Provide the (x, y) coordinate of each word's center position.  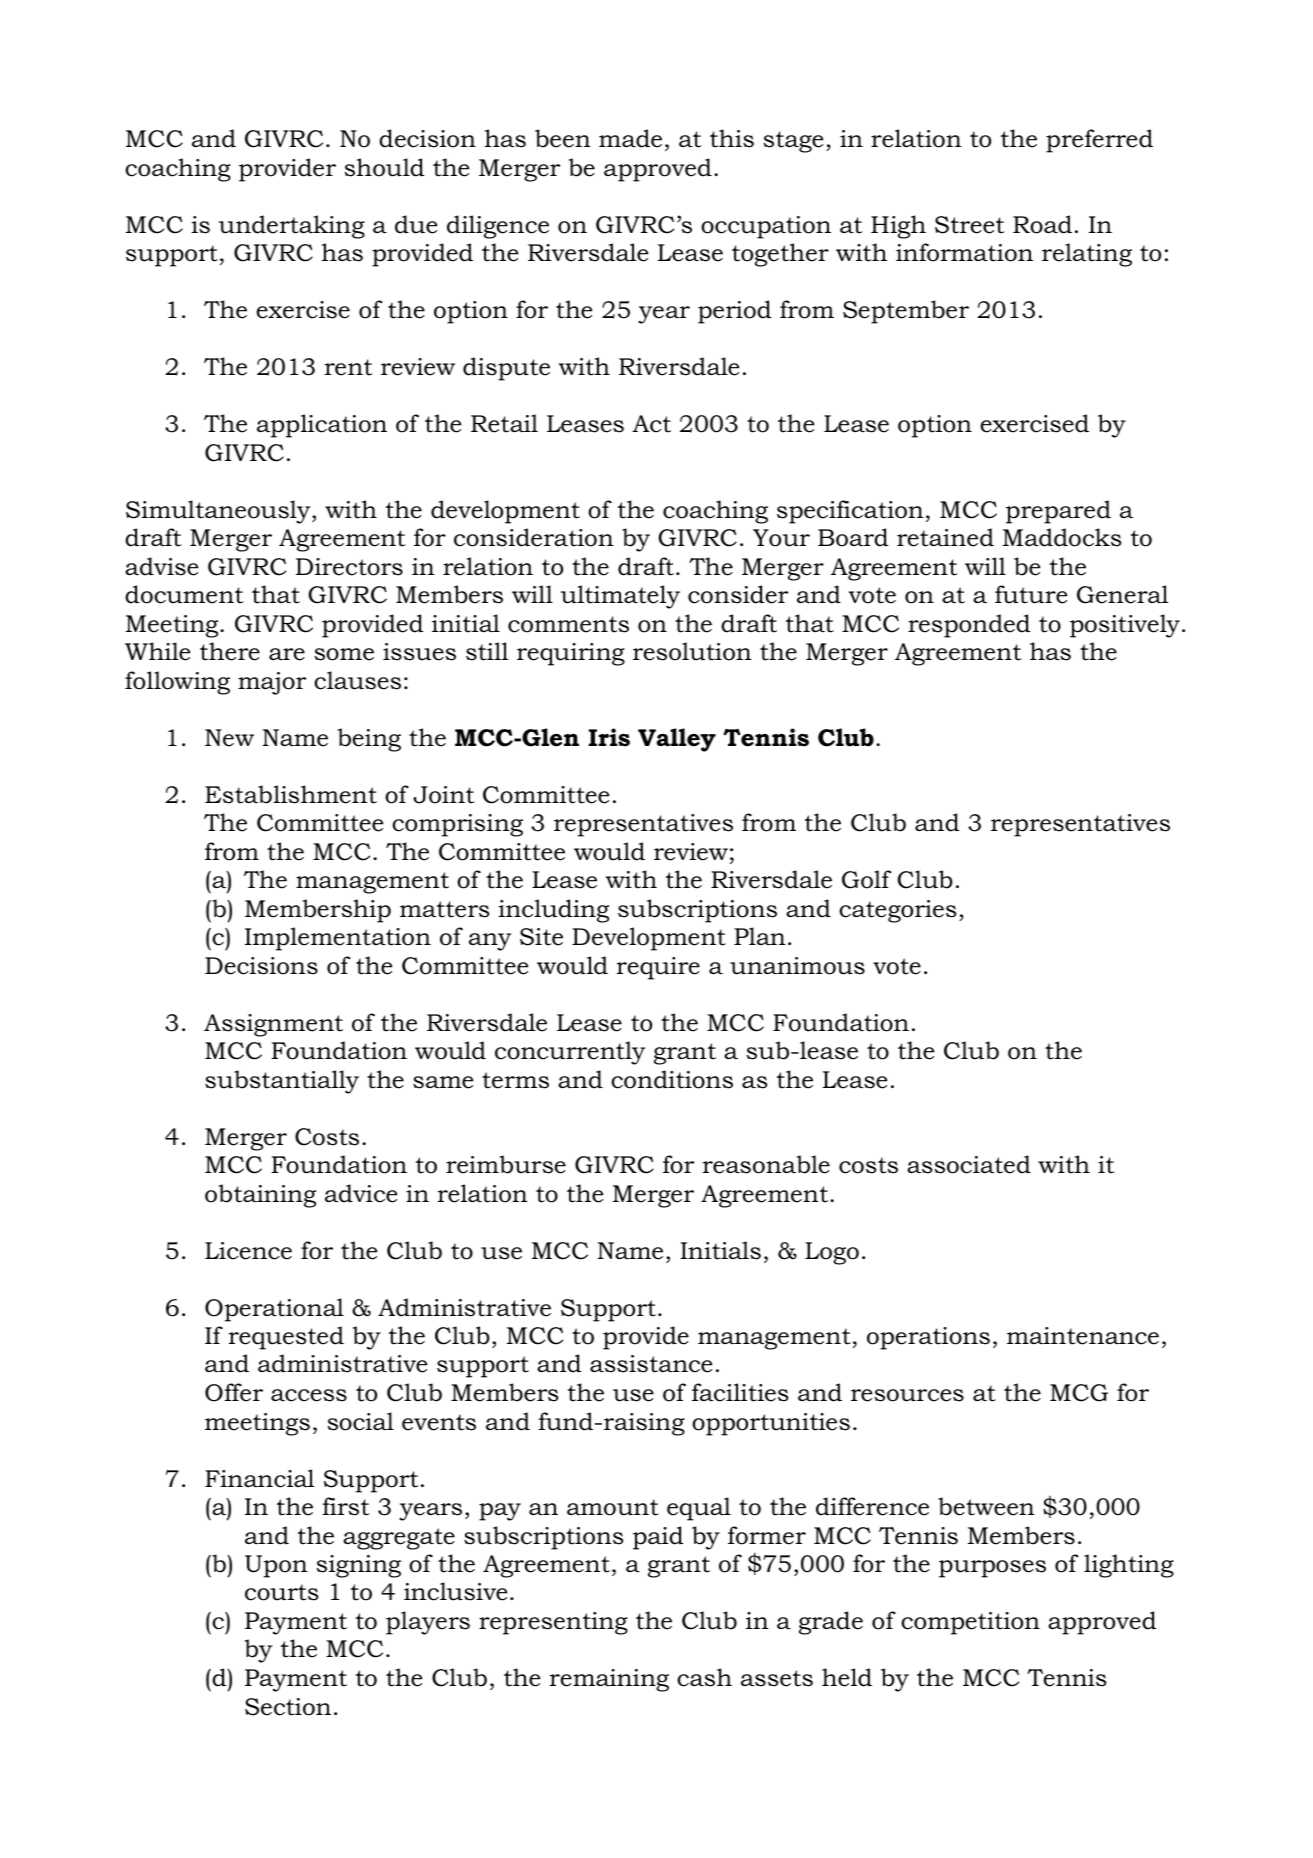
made (630, 138)
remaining (609, 1680)
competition (970, 1623)
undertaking (292, 227)
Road (1042, 224)
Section (288, 1707)
